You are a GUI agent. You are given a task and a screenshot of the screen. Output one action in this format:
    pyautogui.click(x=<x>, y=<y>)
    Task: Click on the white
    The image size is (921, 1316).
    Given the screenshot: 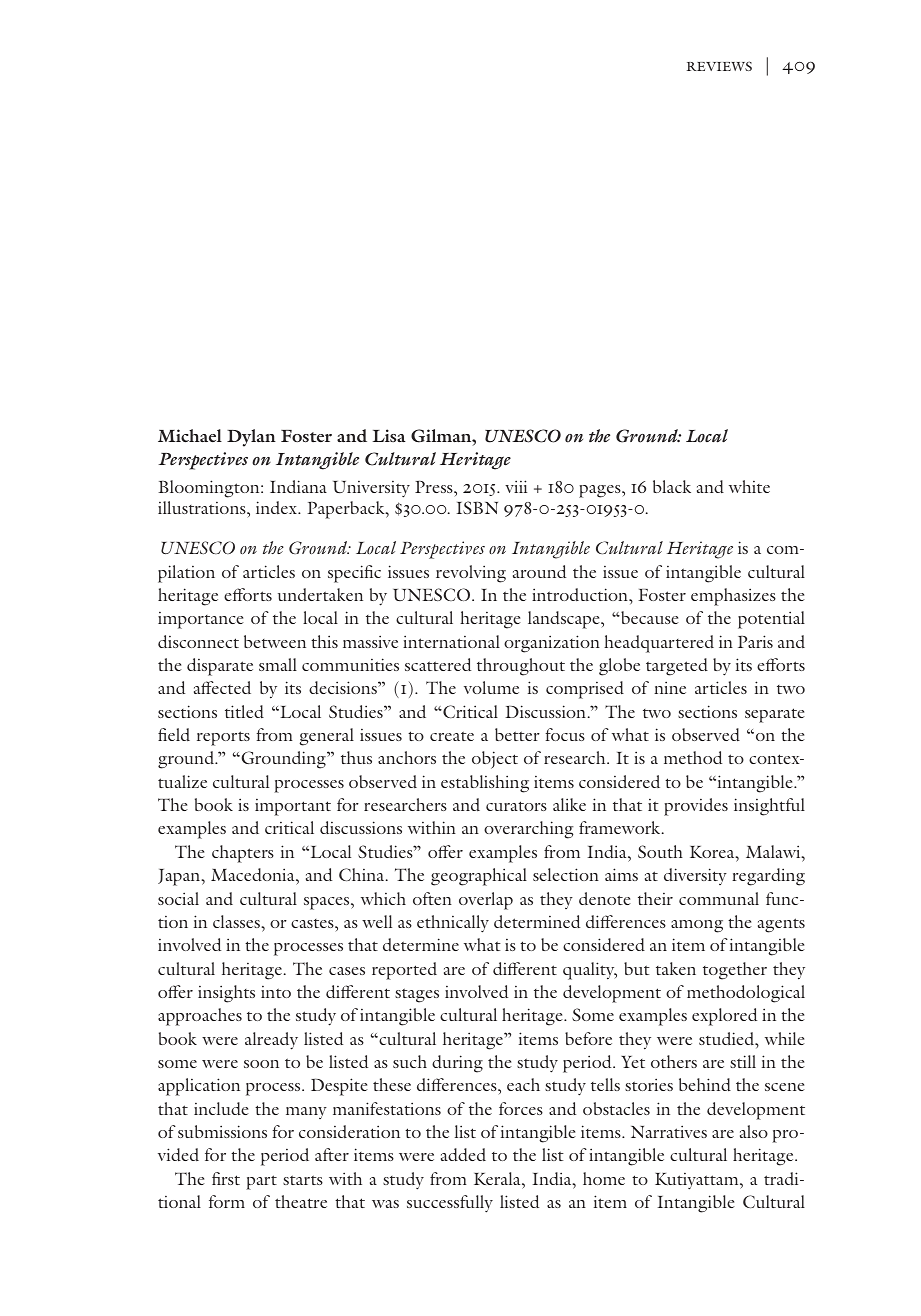 What is the action you would take?
    pyautogui.click(x=749, y=486)
